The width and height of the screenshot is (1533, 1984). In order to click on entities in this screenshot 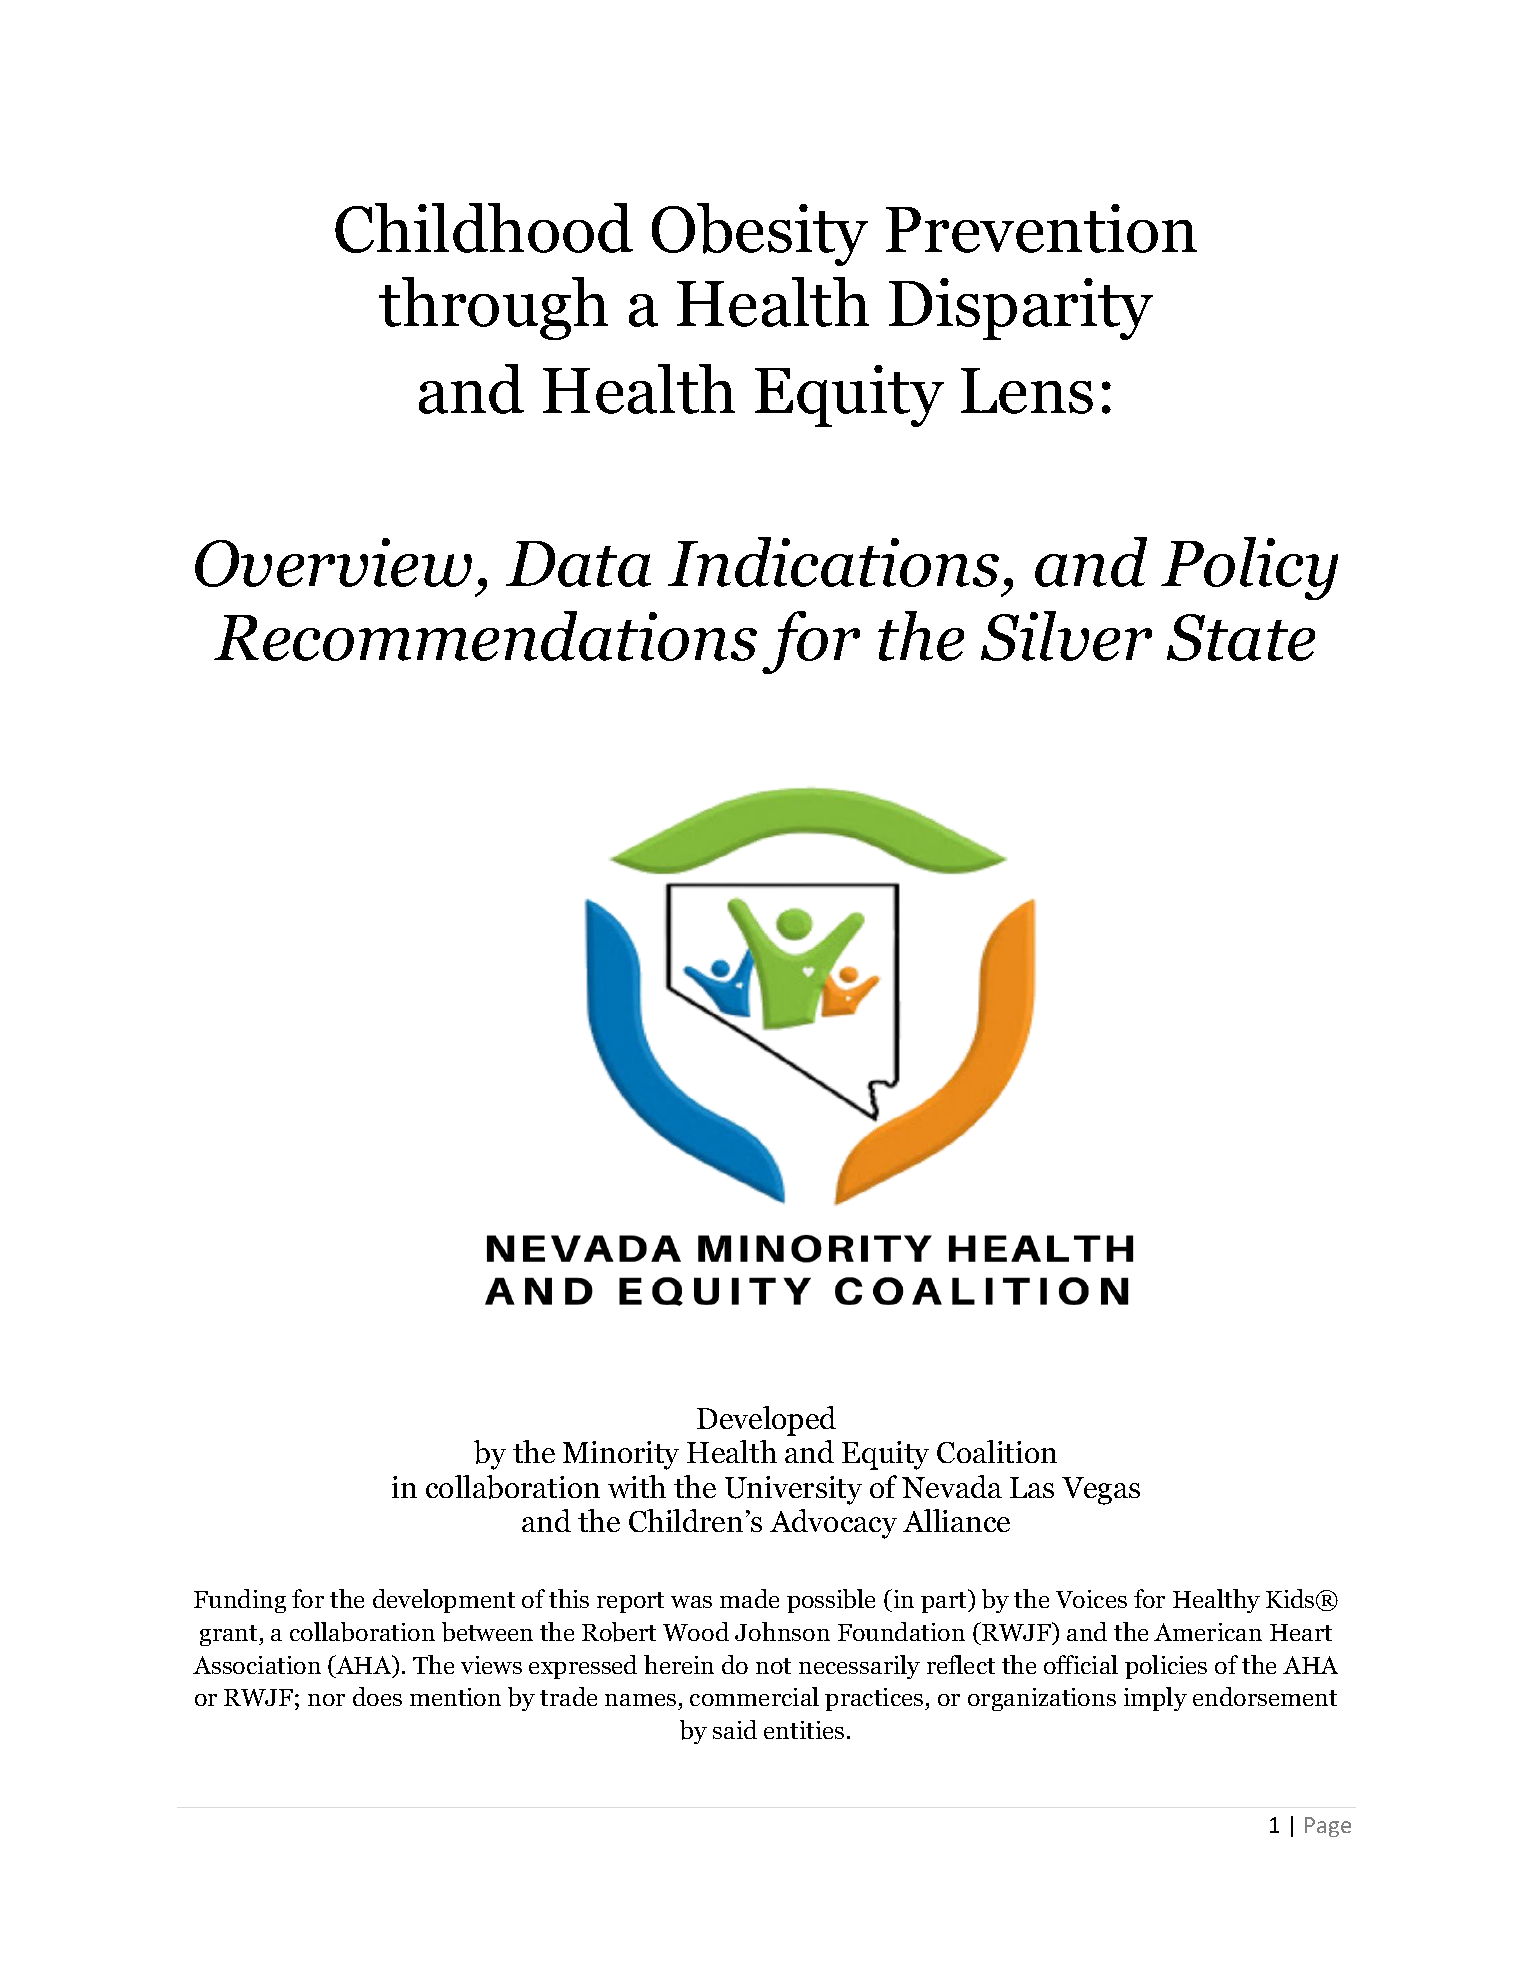, I will do `click(804, 1730)`.
